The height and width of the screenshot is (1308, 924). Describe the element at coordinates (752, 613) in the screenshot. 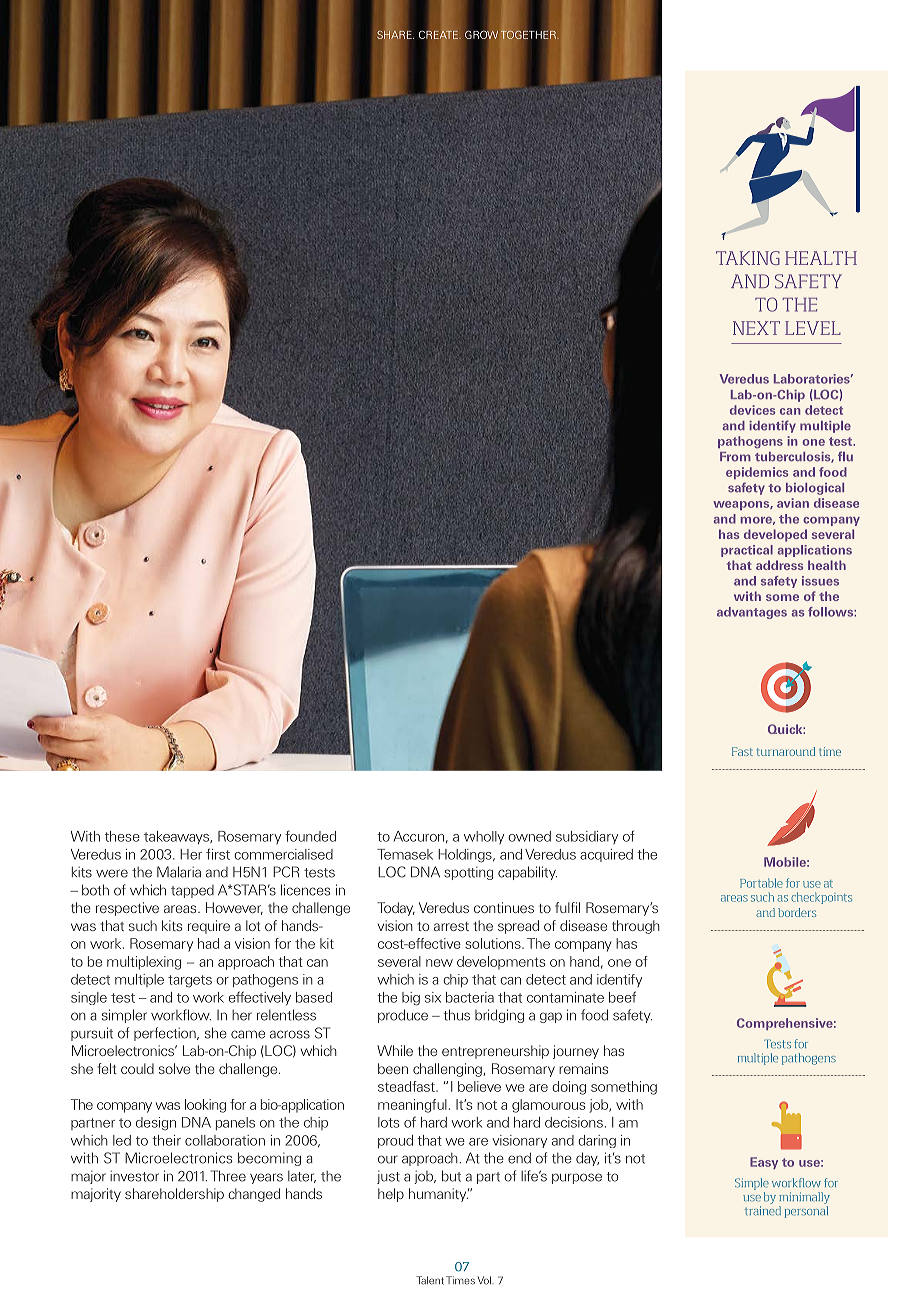

I see `advantages` at that location.
